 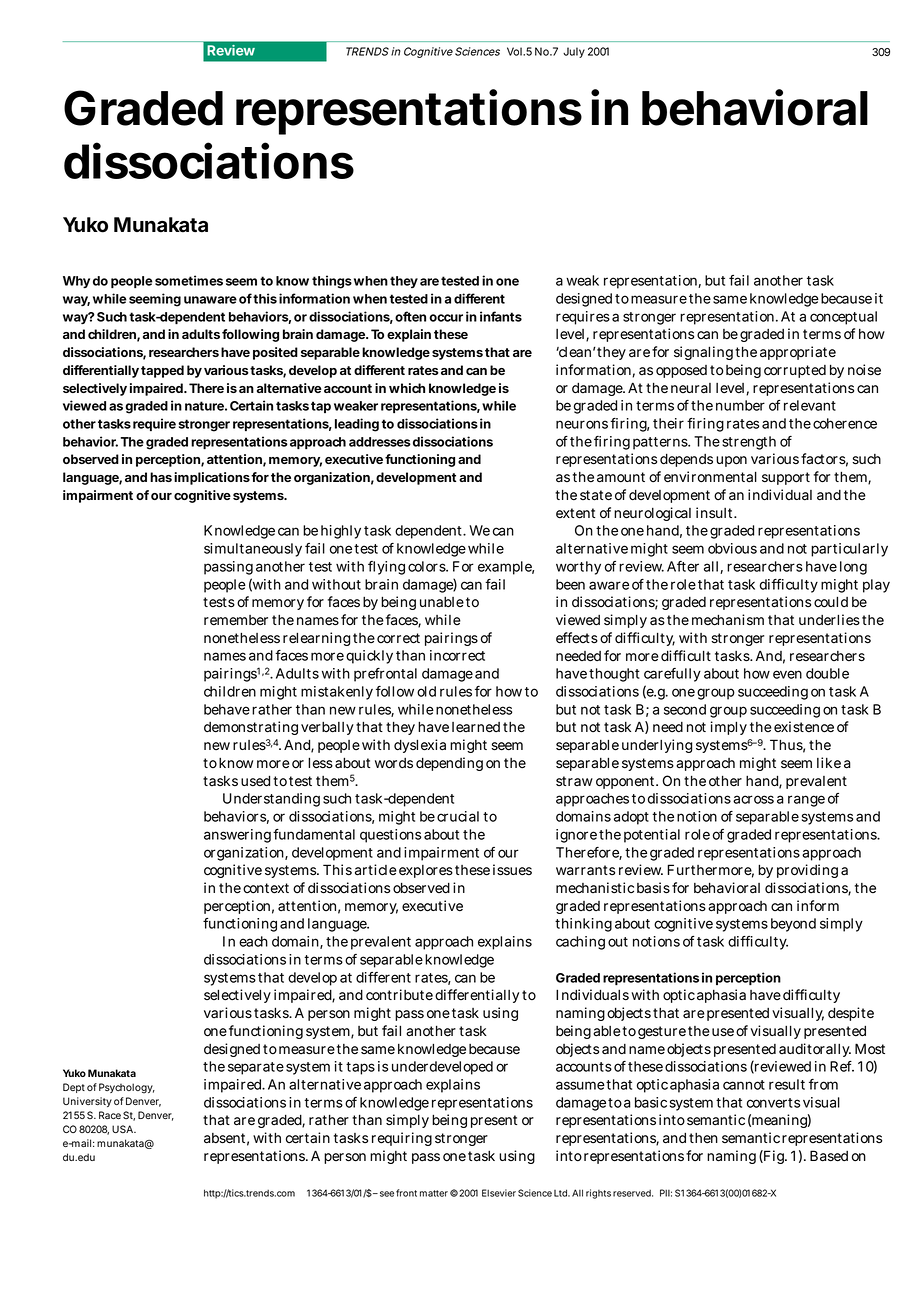 What do you see at coordinates (458, 816) in the image?
I see `crucial` at bounding box center [458, 816].
